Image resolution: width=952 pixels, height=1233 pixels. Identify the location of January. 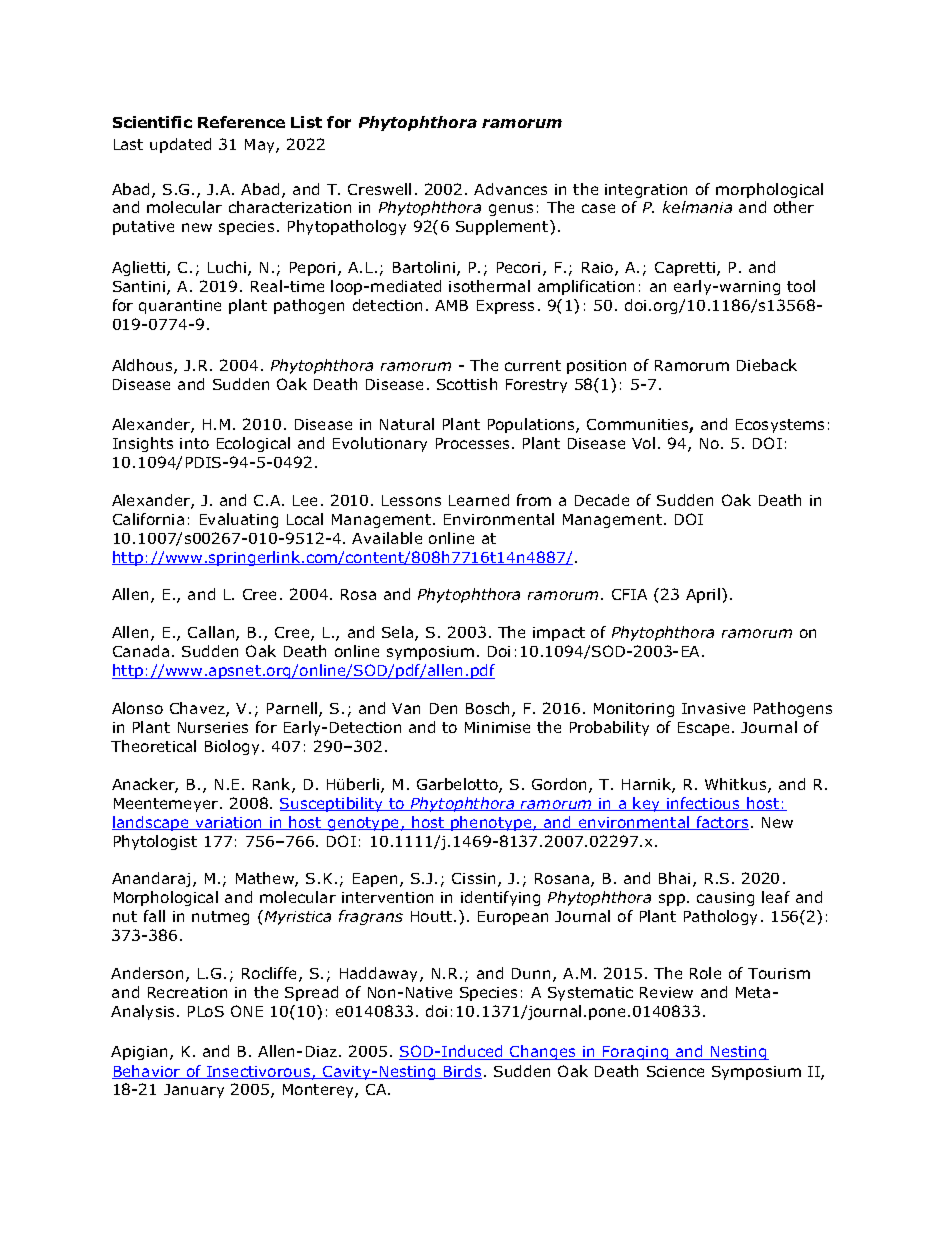
(194, 1091).
